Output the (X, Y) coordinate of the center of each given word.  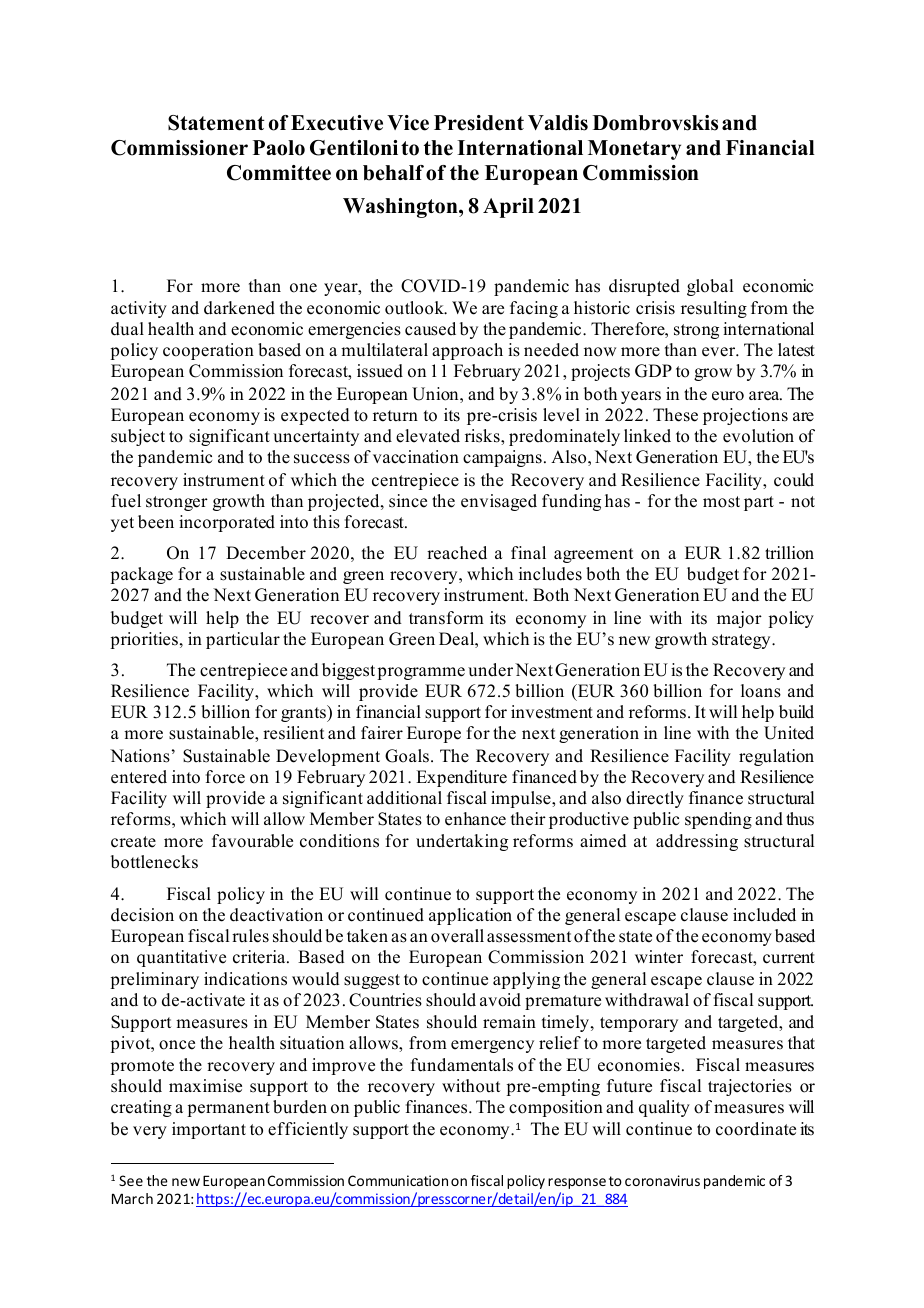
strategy (742, 641)
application (470, 916)
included (764, 915)
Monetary (634, 150)
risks (483, 436)
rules (250, 936)
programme (421, 673)
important (209, 1130)
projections (745, 416)
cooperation (208, 351)
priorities (145, 640)
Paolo (279, 148)
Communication (398, 1180)
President (479, 123)
